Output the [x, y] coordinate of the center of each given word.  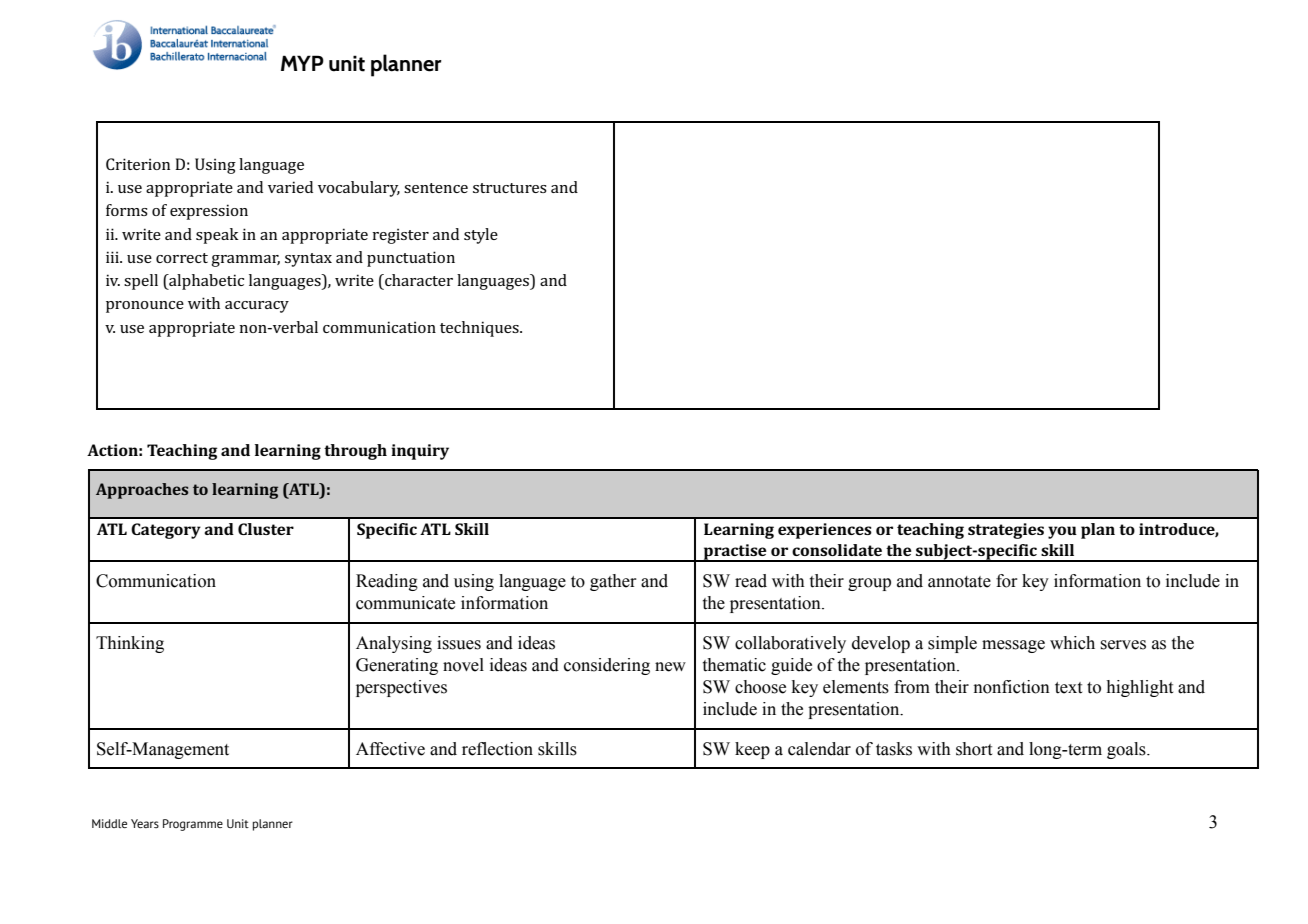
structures [510, 188]
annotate [959, 582]
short [974, 749]
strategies [1006, 531]
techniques [480, 329]
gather [613, 582]
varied [290, 187]
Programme [193, 825]
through [355, 452]
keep [752, 750]
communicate [405, 603]
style [481, 236]
